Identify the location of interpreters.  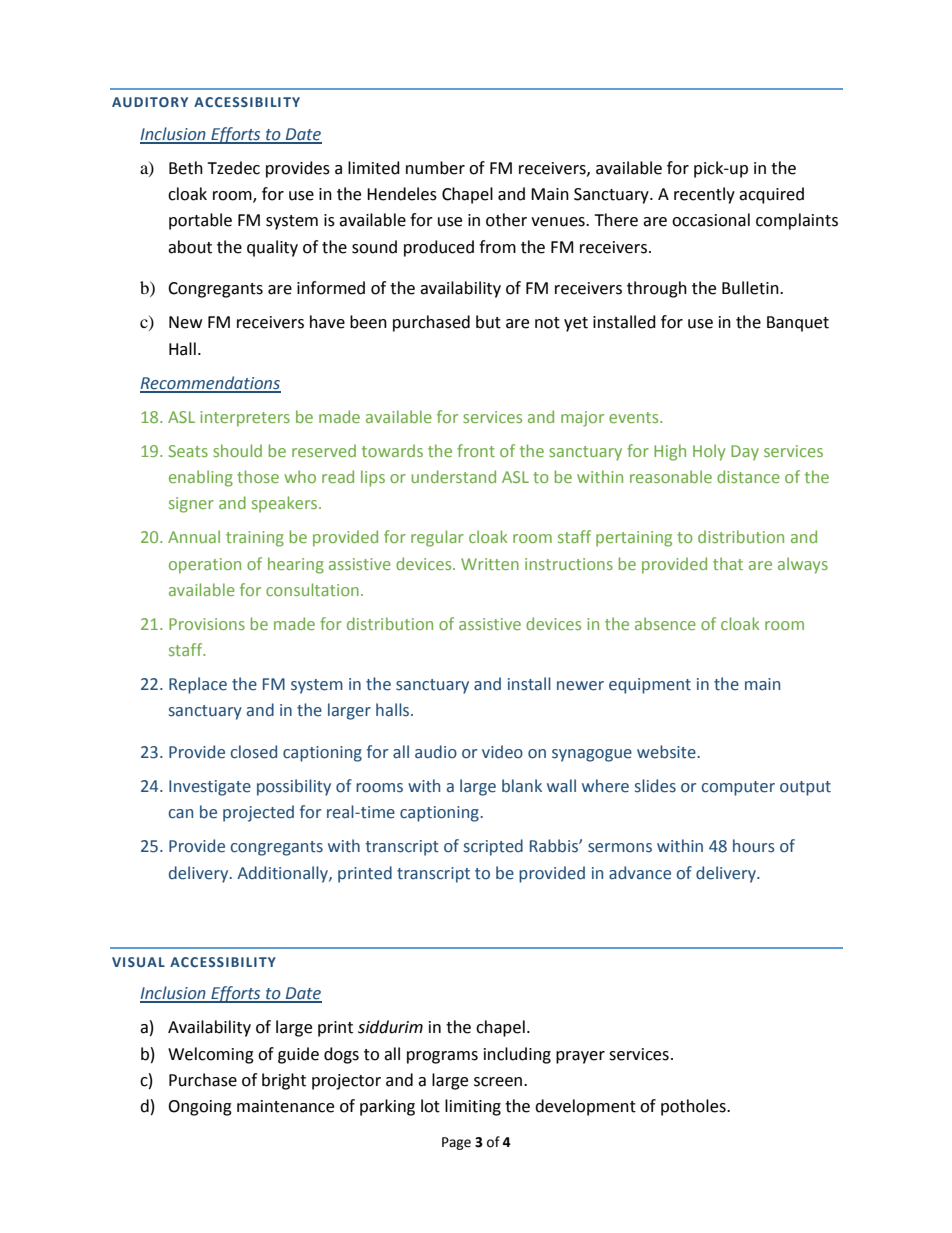
(245, 419).
